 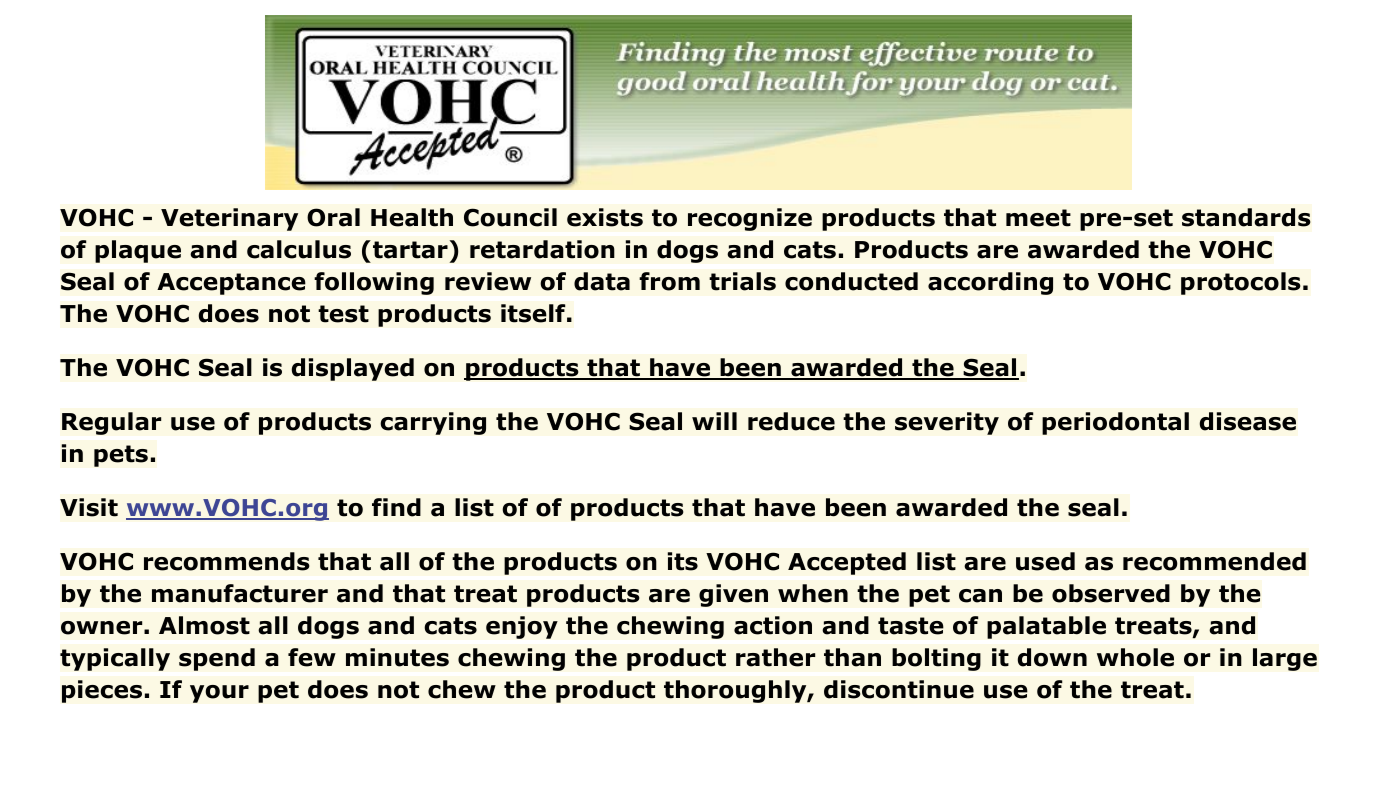 What do you see at coordinates (750, 219) in the screenshot?
I see `recognize` at bounding box center [750, 219].
